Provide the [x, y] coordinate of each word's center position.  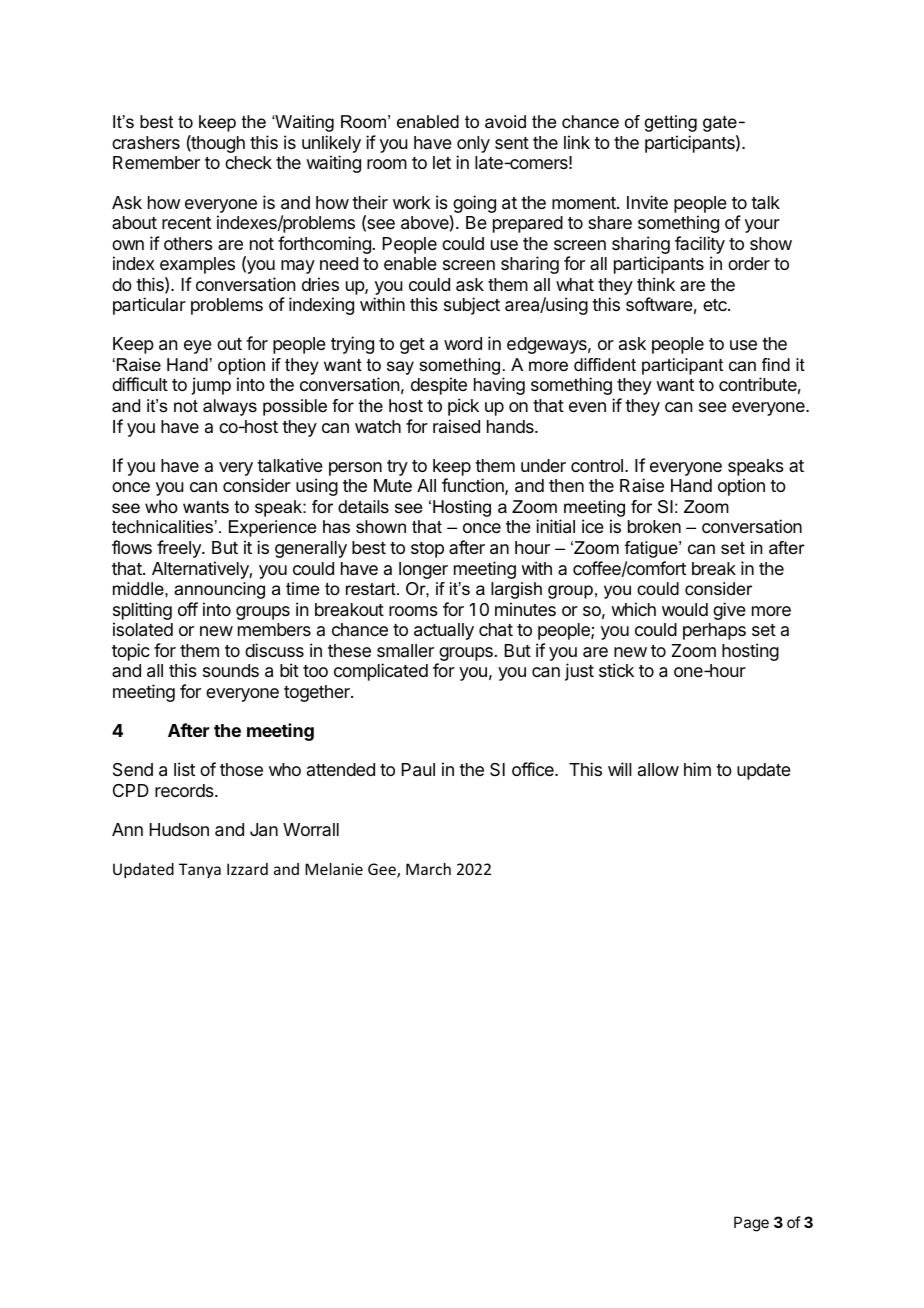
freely [180, 549]
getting [671, 123]
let [442, 162]
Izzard [247, 869]
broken [654, 526]
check [248, 162]
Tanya [200, 870]
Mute [393, 485]
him [697, 769]
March [428, 869]
